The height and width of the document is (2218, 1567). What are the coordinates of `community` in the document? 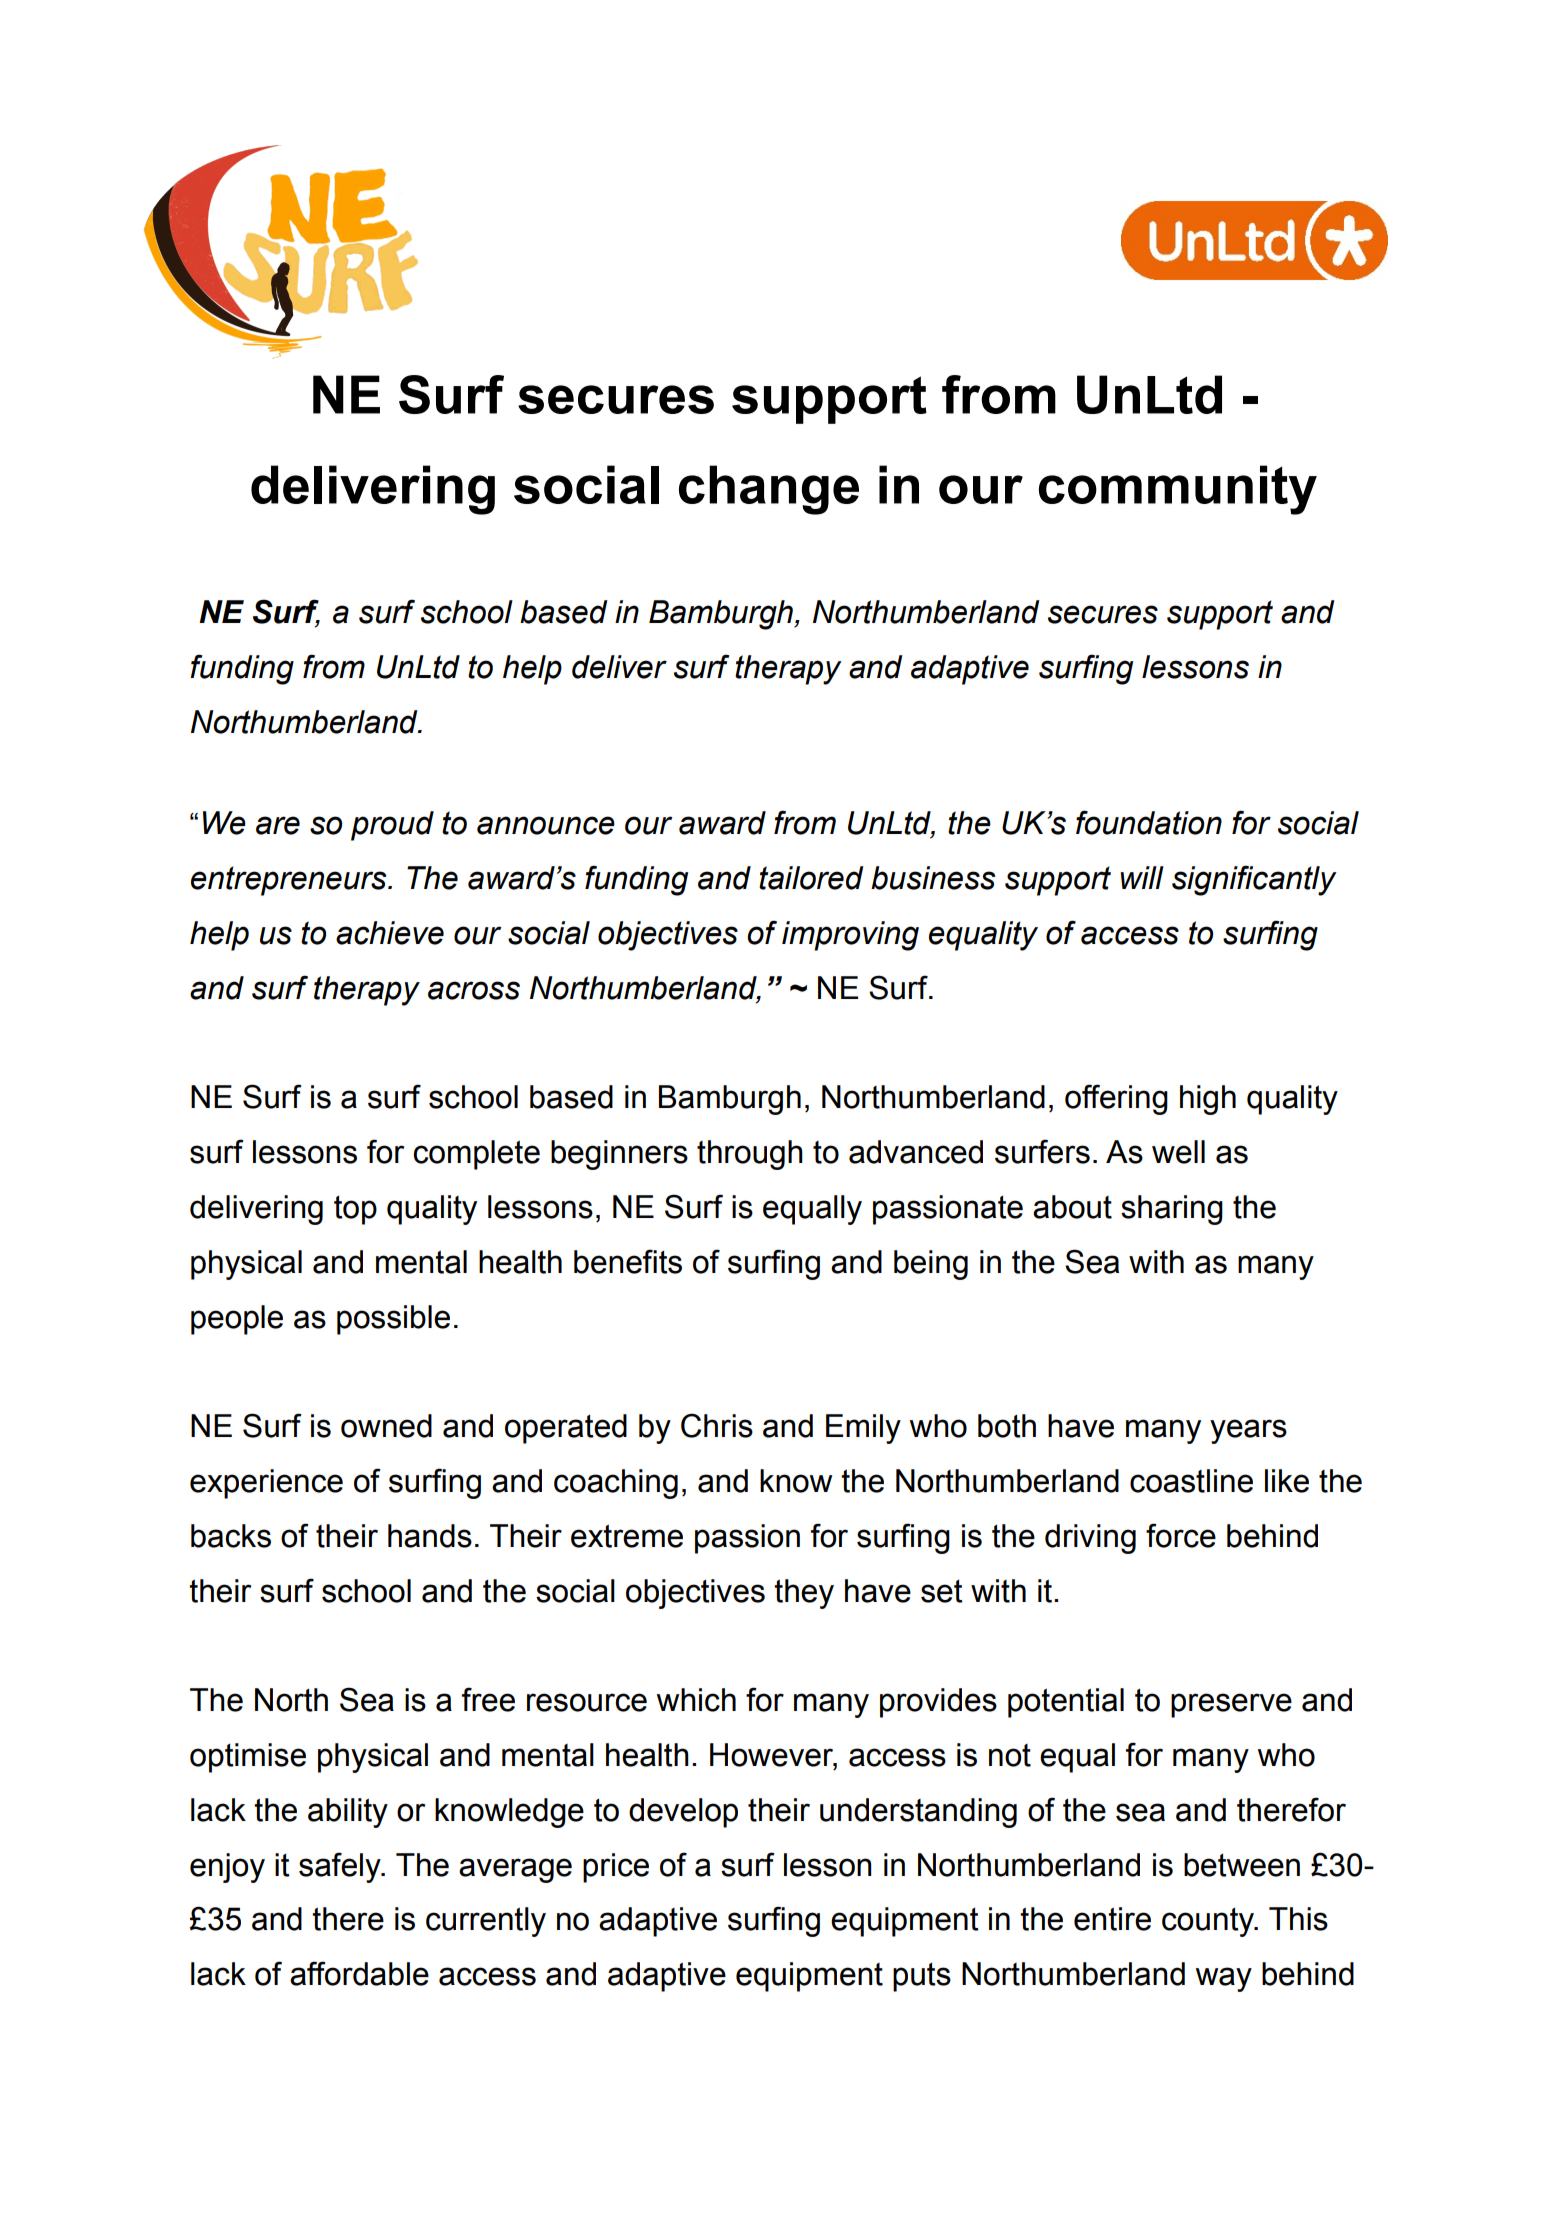 It's located at (1178, 490).
